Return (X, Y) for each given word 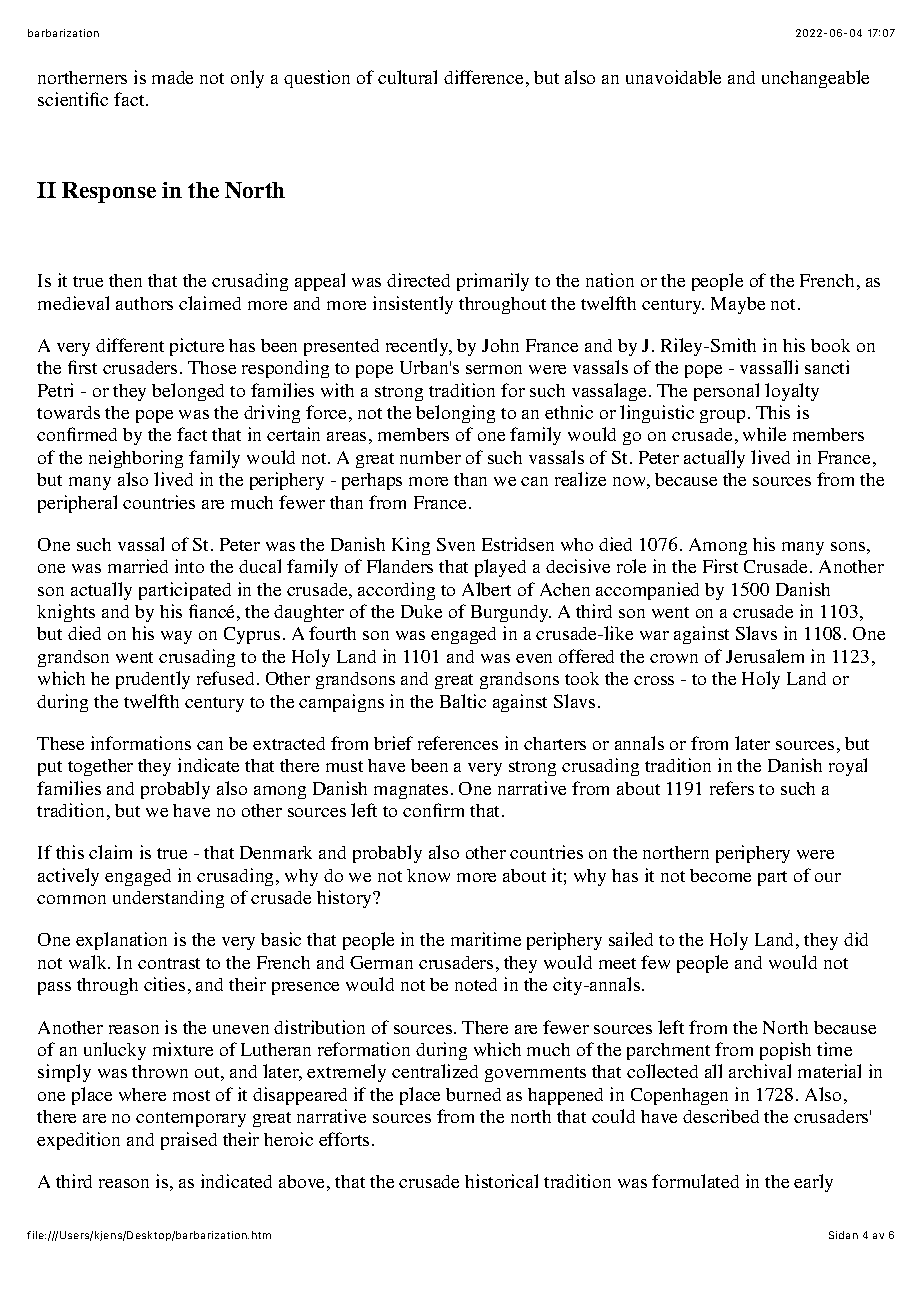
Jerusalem (765, 656)
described (721, 1116)
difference (483, 77)
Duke (421, 611)
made (172, 77)
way (176, 637)
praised (189, 1141)
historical (501, 1181)
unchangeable (815, 79)
